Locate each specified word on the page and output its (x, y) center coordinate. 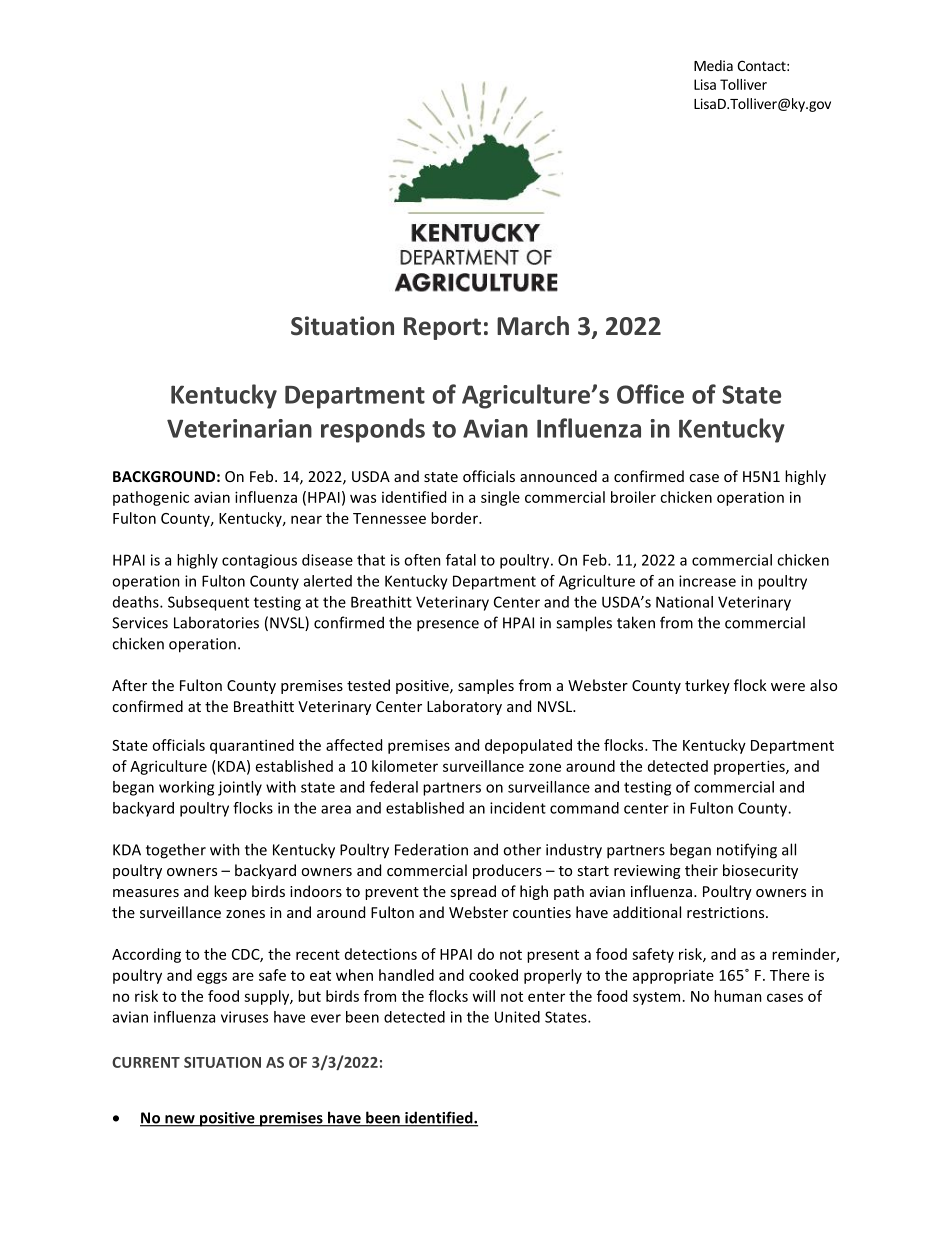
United (517, 1017)
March (533, 326)
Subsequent (208, 603)
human (738, 996)
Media (713, 65)
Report (442, 328)
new (180, 1120)
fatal (461, 560)
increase (707, 581)
